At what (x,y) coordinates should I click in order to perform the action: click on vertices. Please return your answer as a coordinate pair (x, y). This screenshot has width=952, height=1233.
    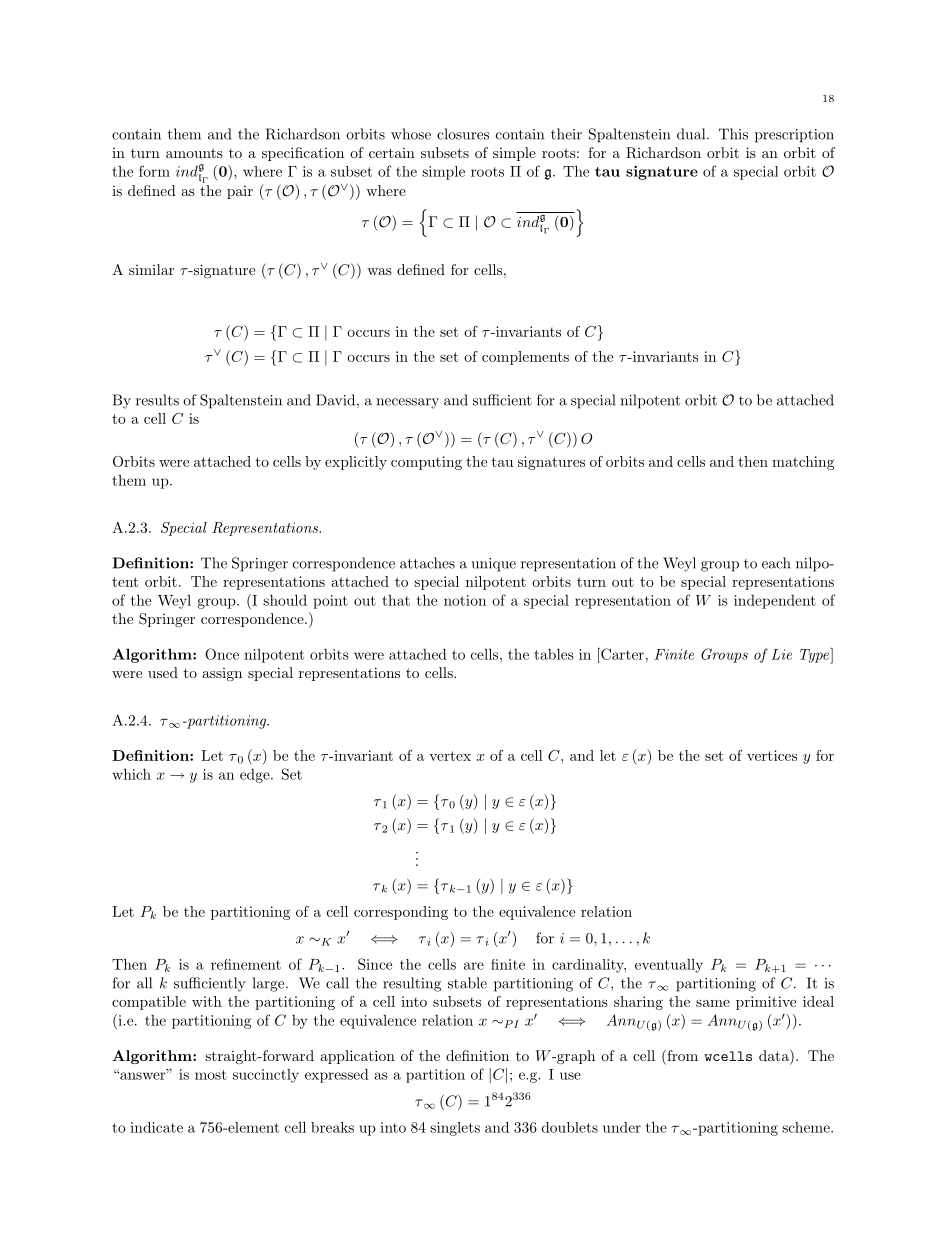
    Looking at the image, I should click on (772, 755).
